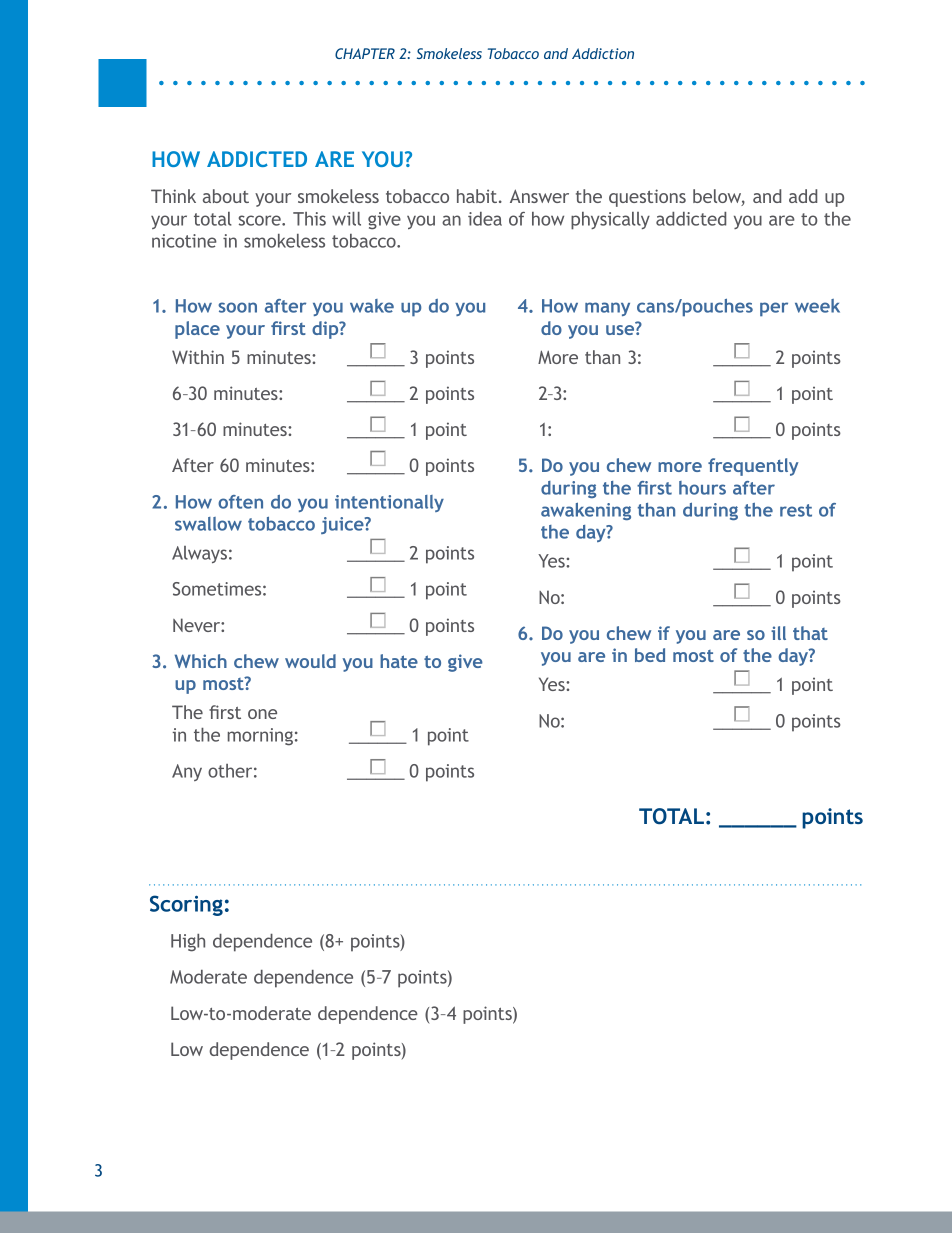  Describe the element at coordinates (365, 53) in the screenshot. I see `CHAPTER` at that location.
